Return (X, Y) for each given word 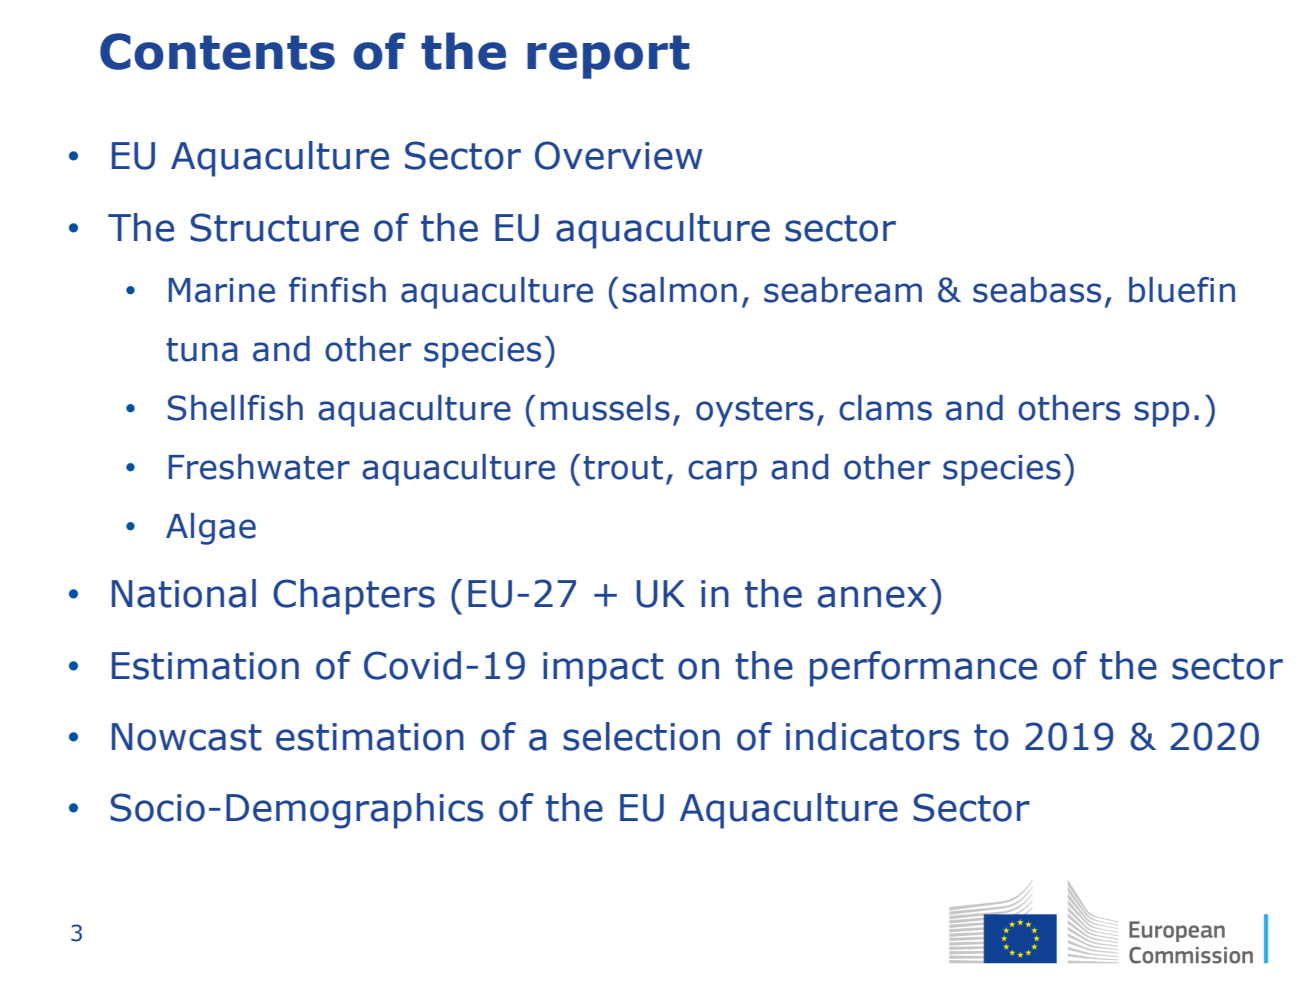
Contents (217, 51)
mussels (605, 408)
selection (641, 736)
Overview (619, 155)
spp (1161, 414)
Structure (274, 227)
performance (923, 669)
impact (603, 669)
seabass (1037, 290)
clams (885, 408)
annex (872, 597)
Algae (211, 529)
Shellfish (235, 408)
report (608, 57)
